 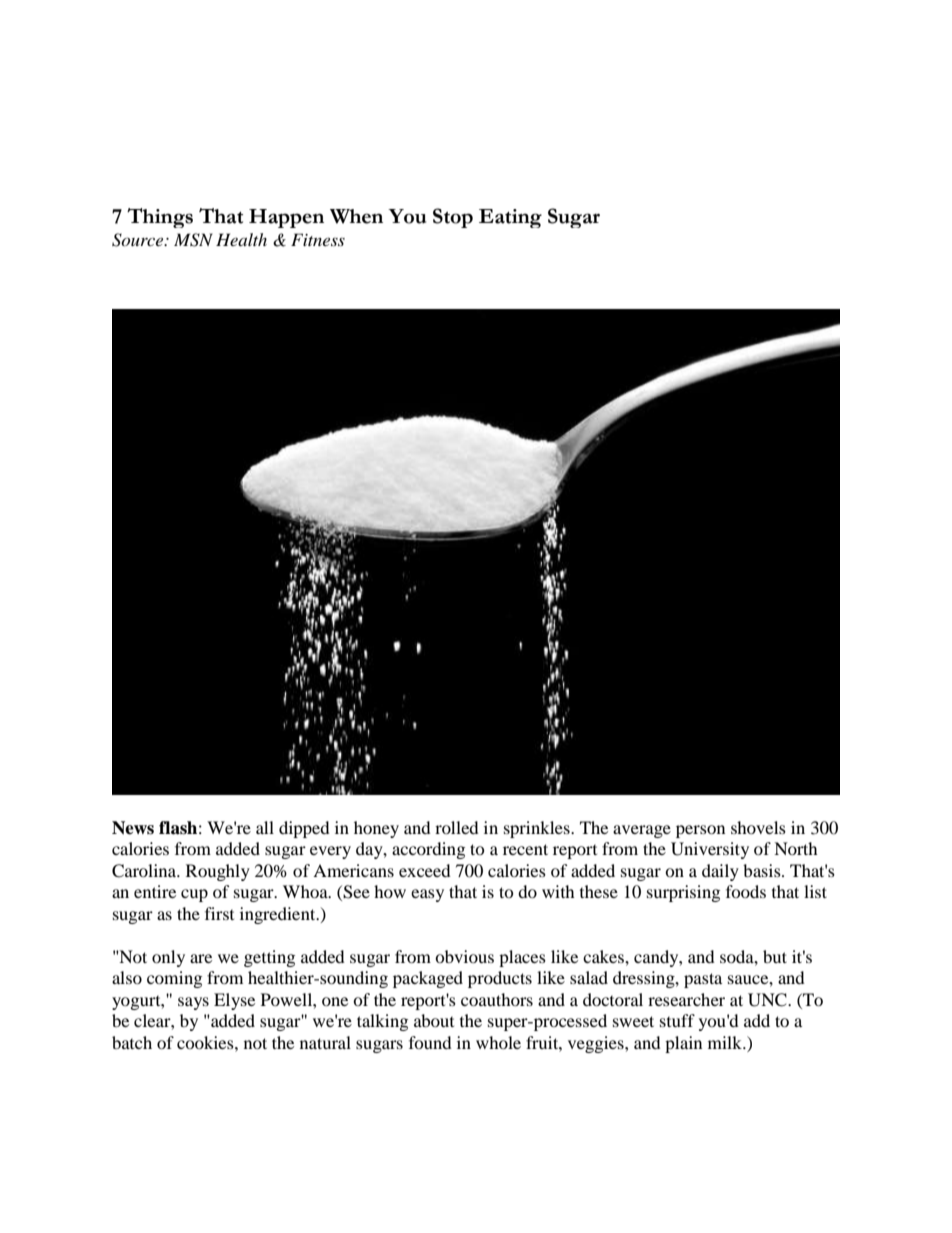 What do you see at coordinates (453, 218) in the document?
I see `Stop` at bounding box center [453, 218].
